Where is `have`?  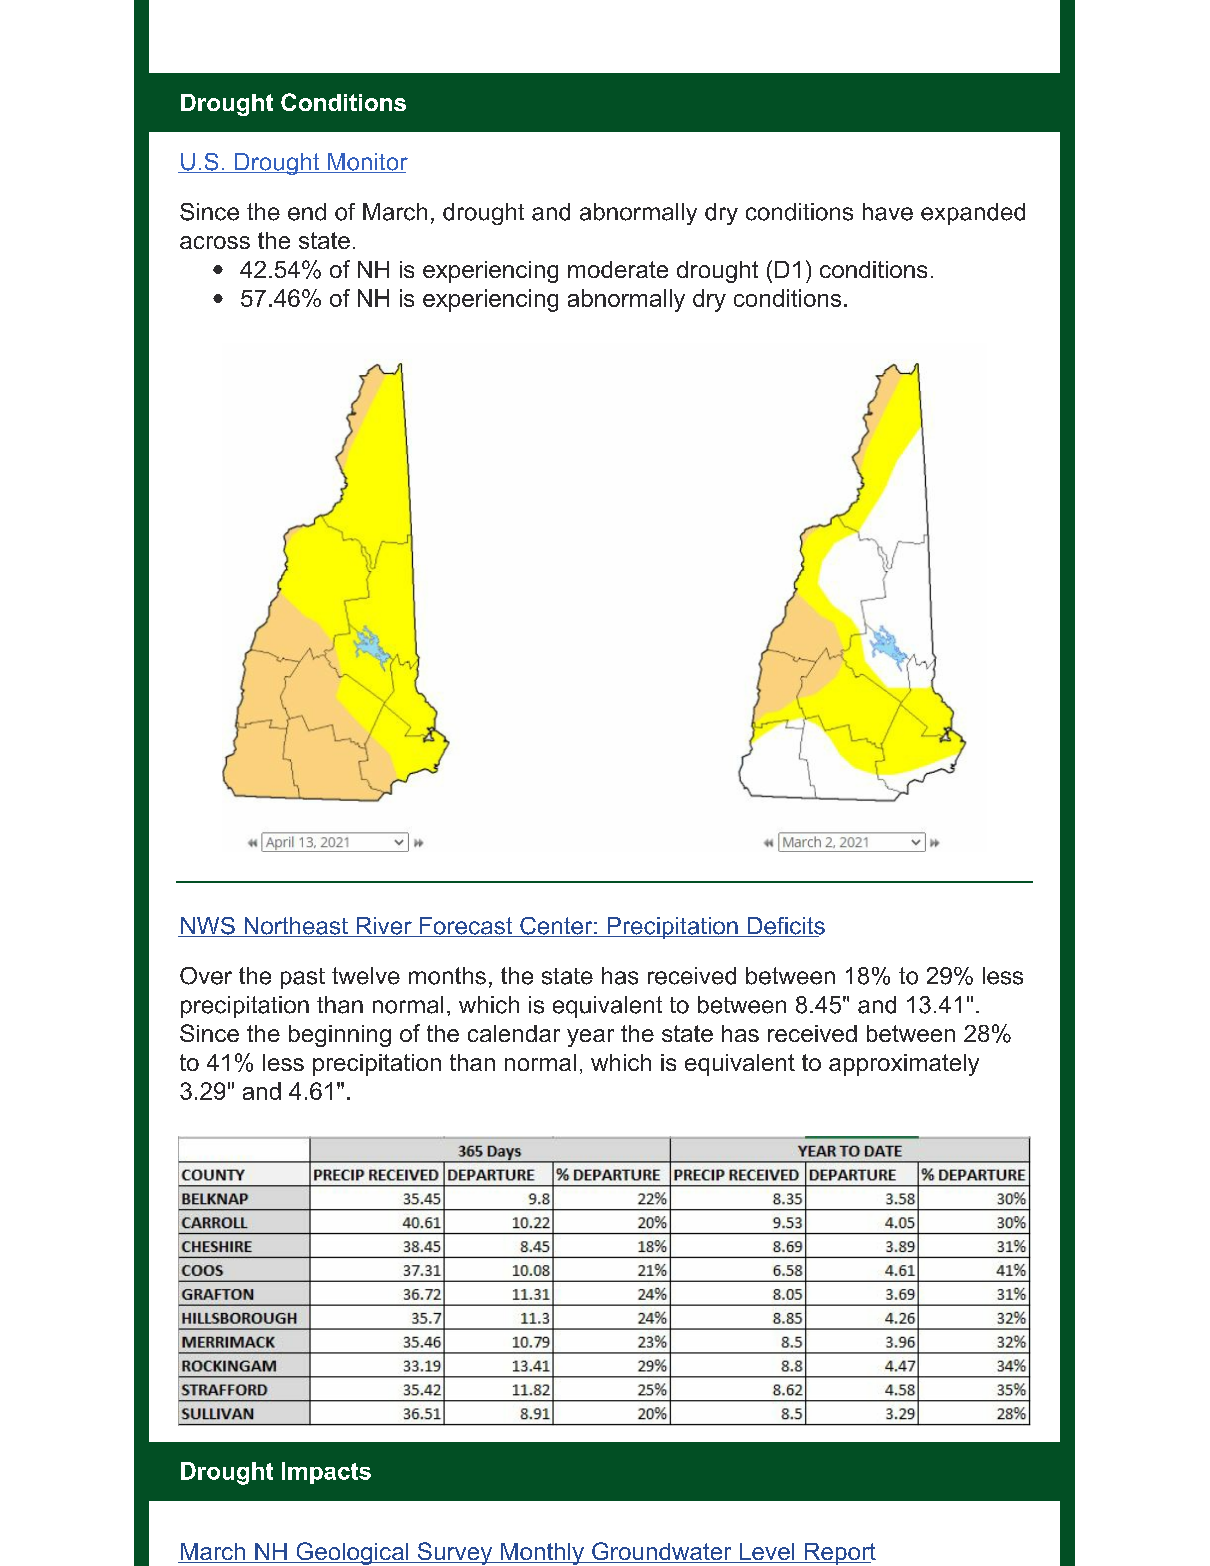
have is located at coordinates (888, 212).
